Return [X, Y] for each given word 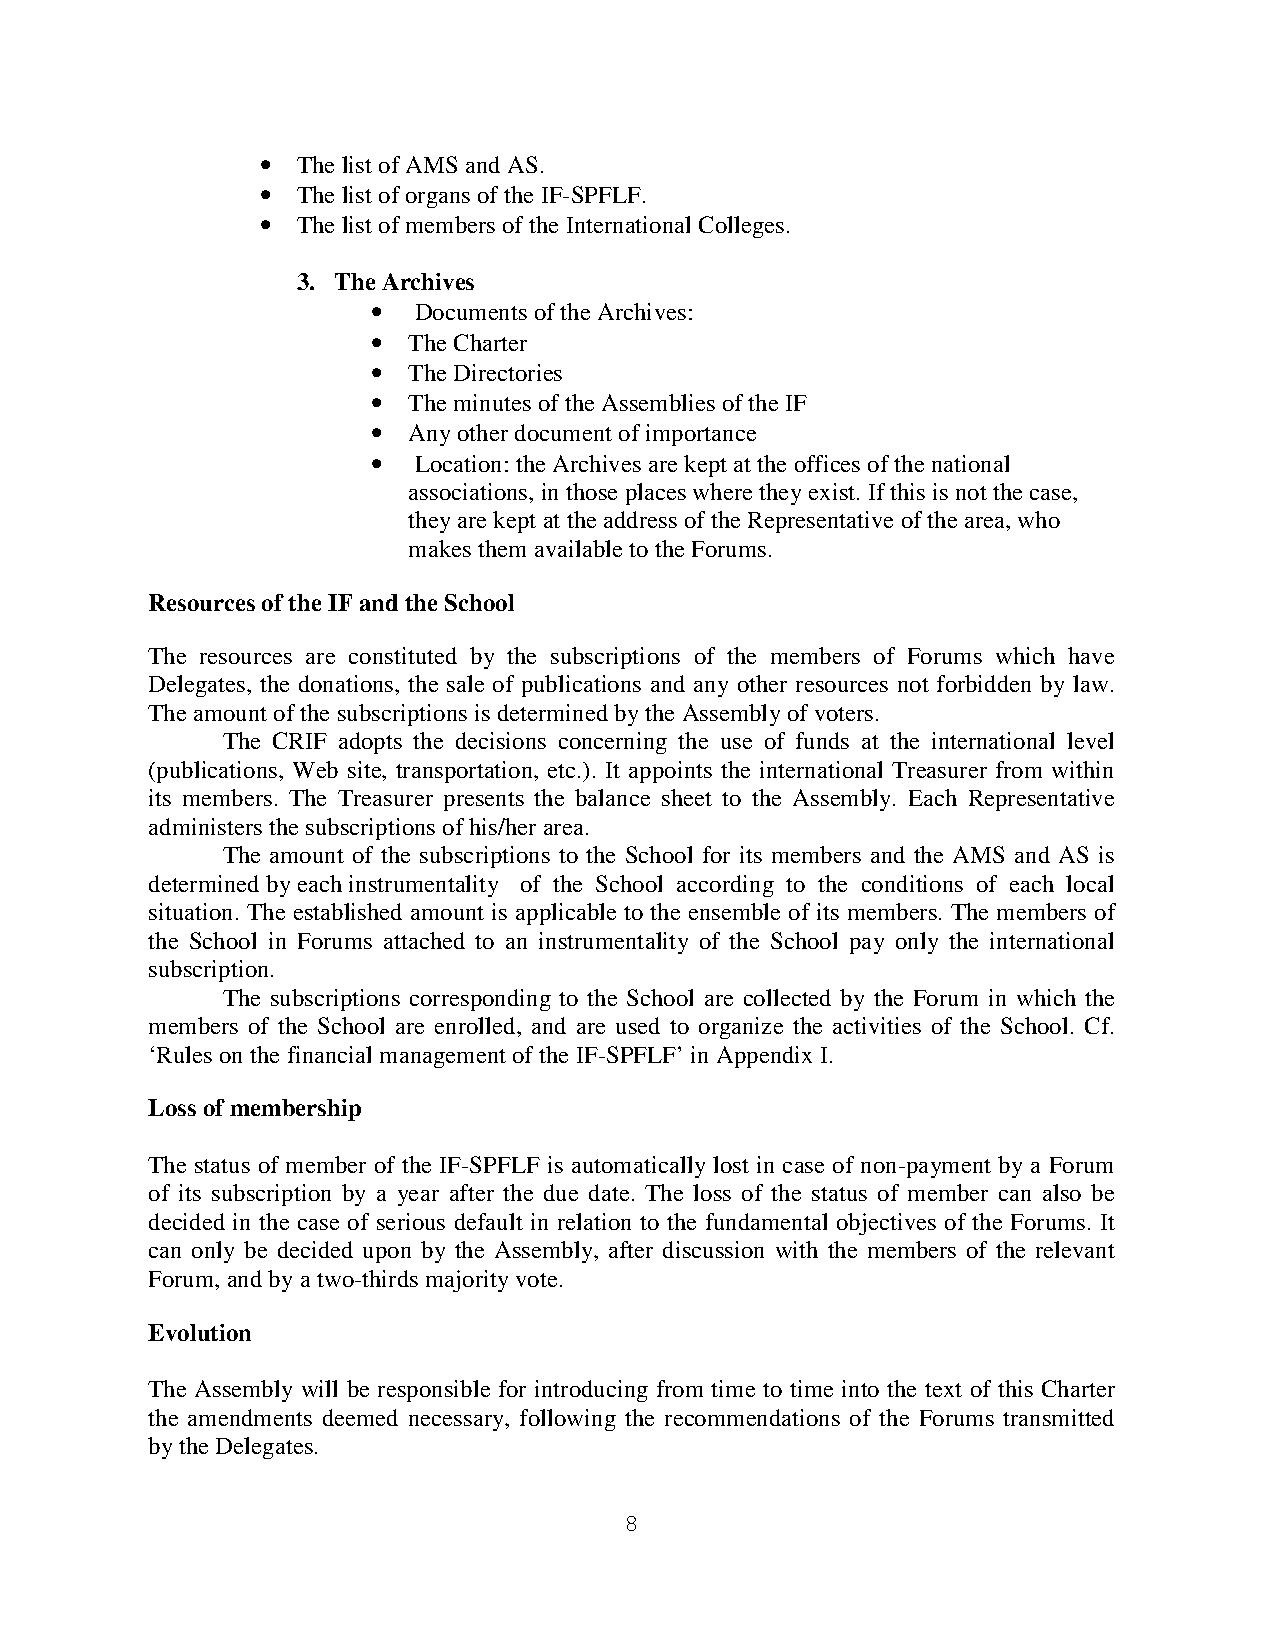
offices [827, 463]
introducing [591, 1391]
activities [877, 1025]
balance [612, 797]
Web [315, 769]
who [1039, 519]
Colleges [741, 227]
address [640, 519]
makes [440, 548]
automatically [638, 1167]
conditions [912, 883]
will [319, 1388]
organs [438, 200]
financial [329, 1054]
